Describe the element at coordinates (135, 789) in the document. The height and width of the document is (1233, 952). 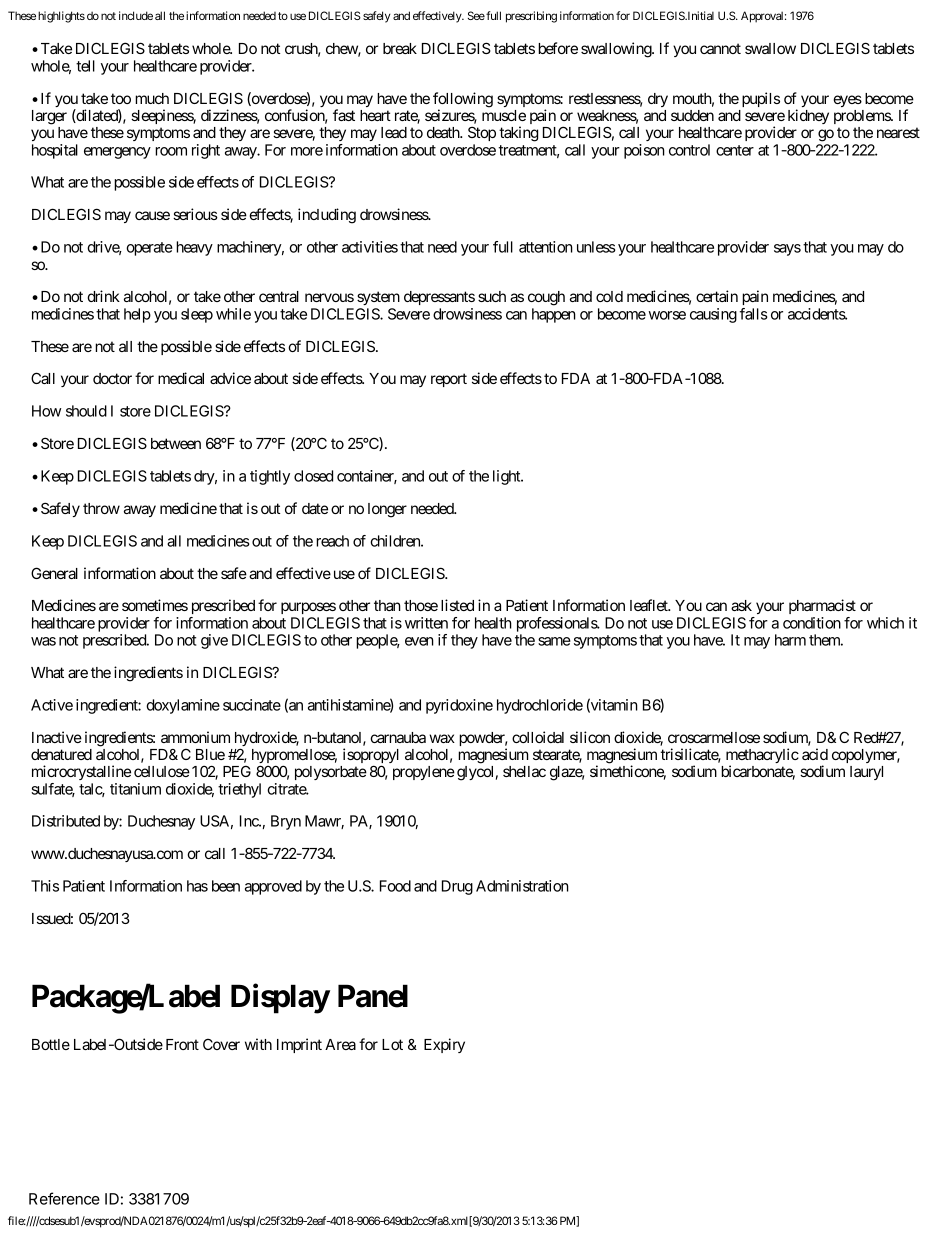
I see `titanium` at that location.
